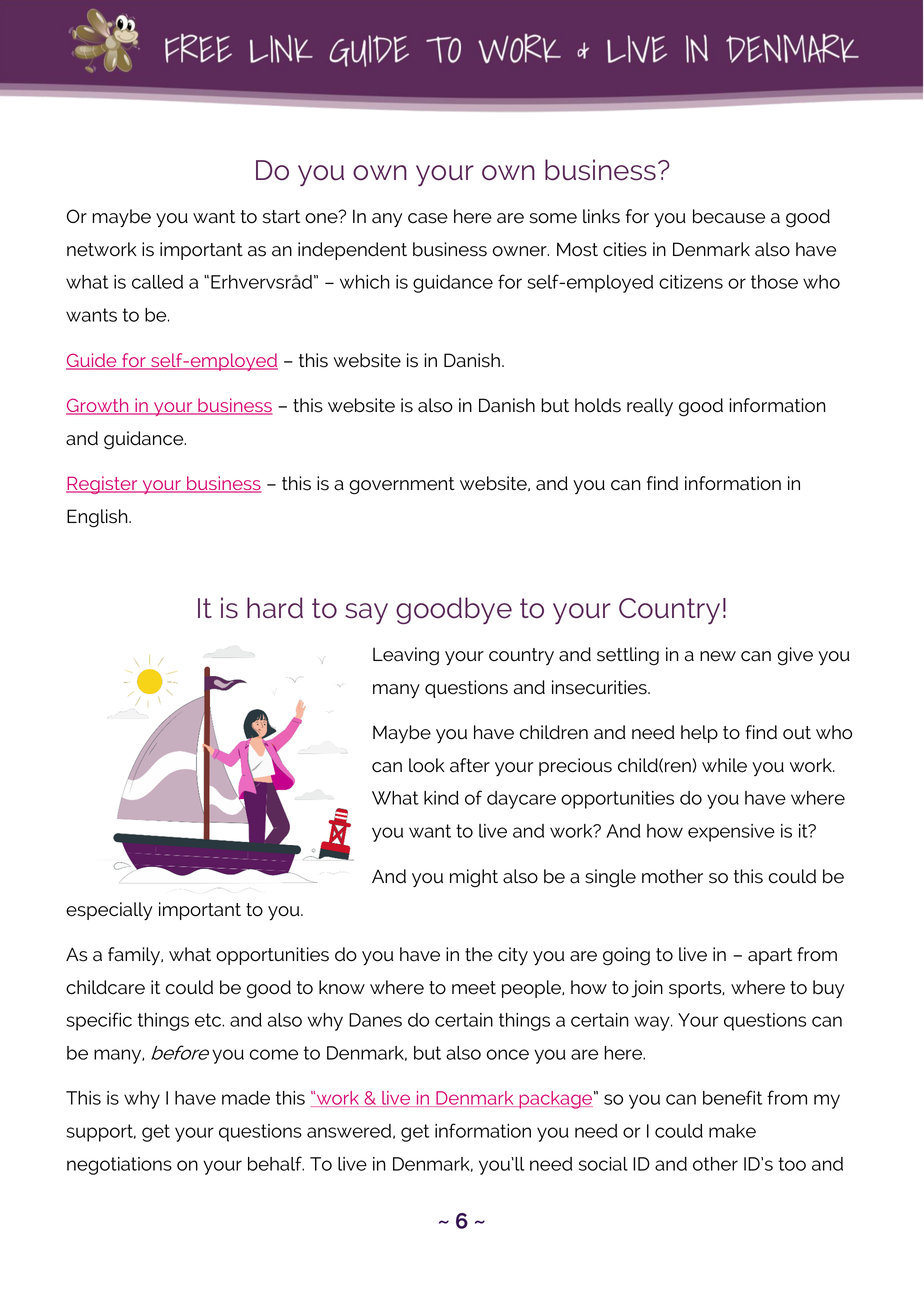 The width and height of the document is (924, 1308). I want to click on hard, so click(275, 608).
